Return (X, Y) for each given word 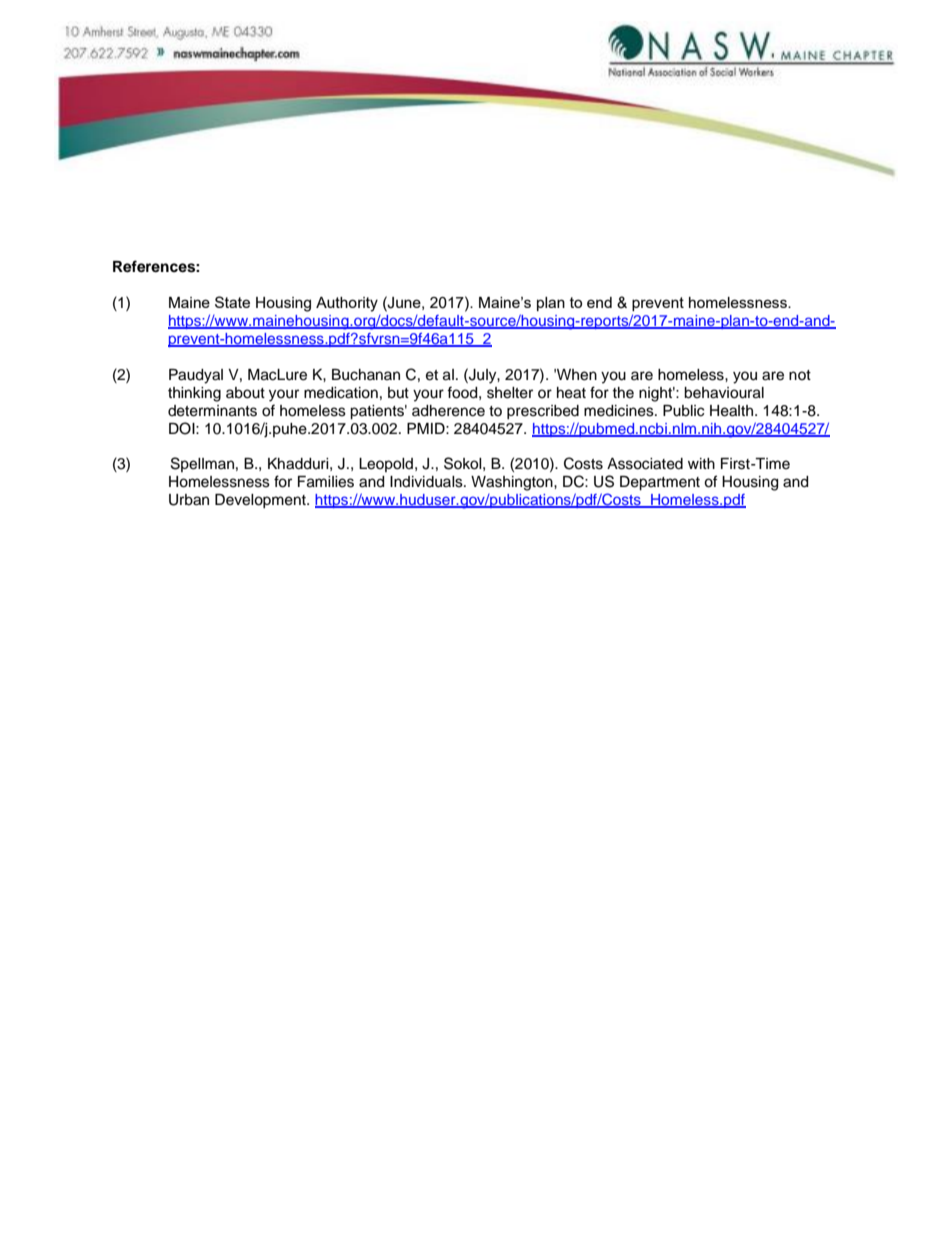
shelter (510, 393)
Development (261, 501)
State (232, 302)
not (800, 375)
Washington (513, 483)
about (245, 393)
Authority (347, 304)
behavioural (724, 393)
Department (660, 483)
